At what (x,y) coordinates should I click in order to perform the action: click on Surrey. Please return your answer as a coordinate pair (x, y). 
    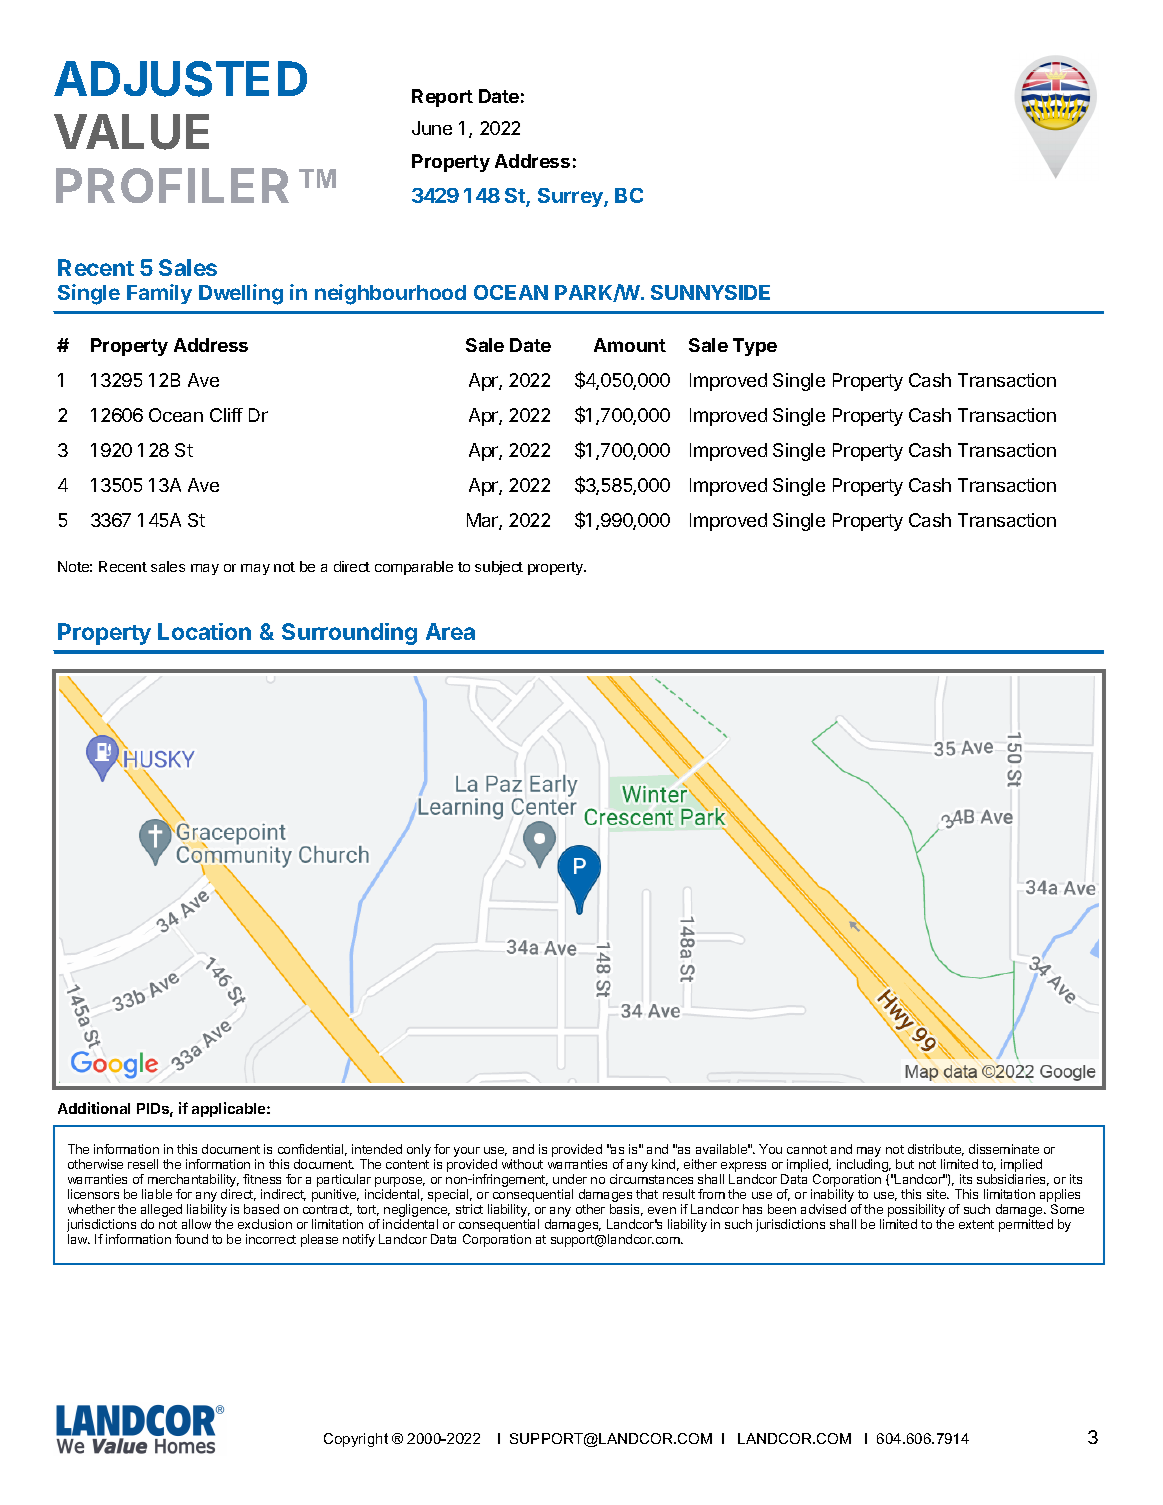
    Looking at the image, I should click on (571, 197).
